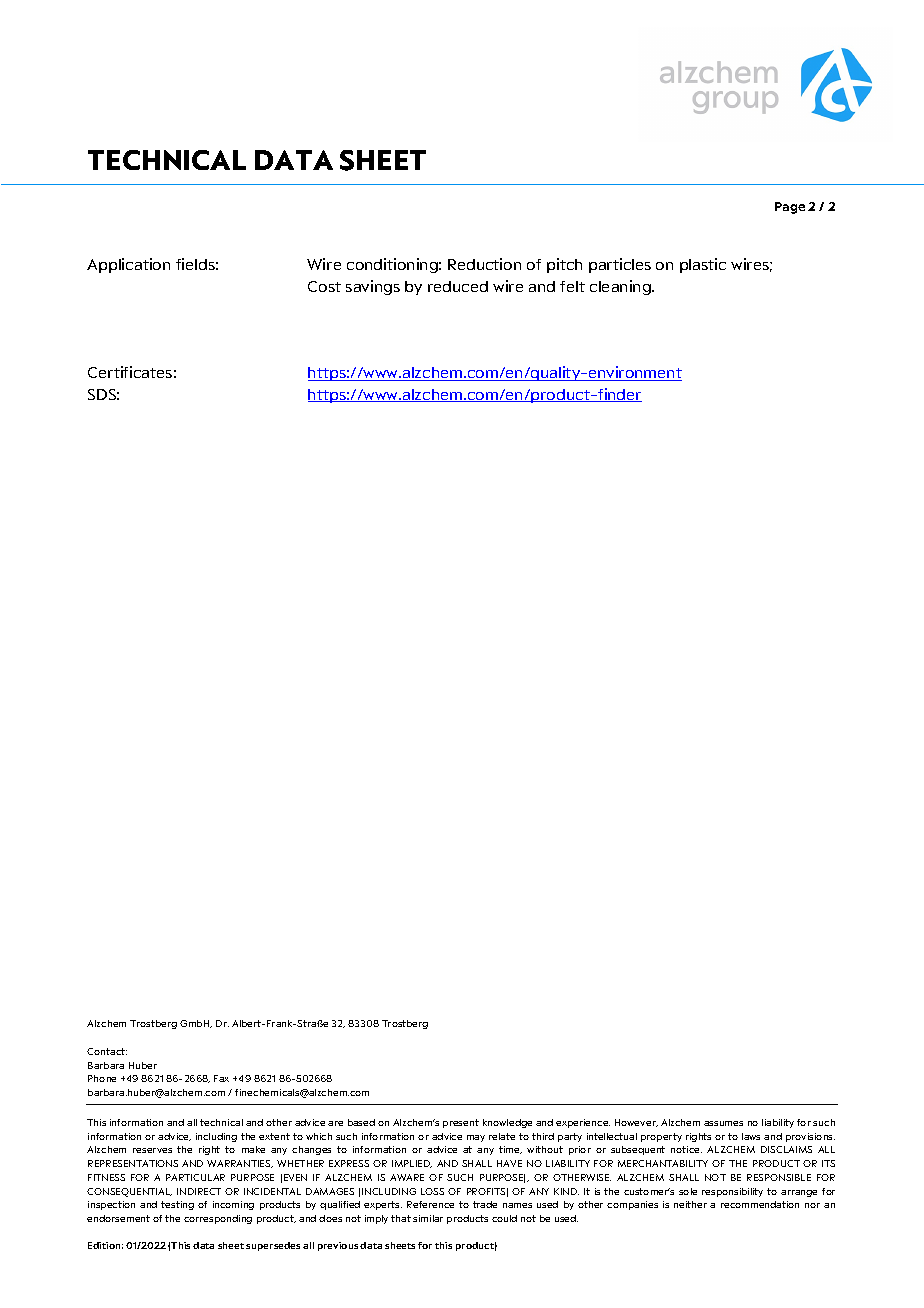 This image has width=924, height=1308. Describe the element at coordinates (484, 264) in the image. I see `Reduction` at that location.
